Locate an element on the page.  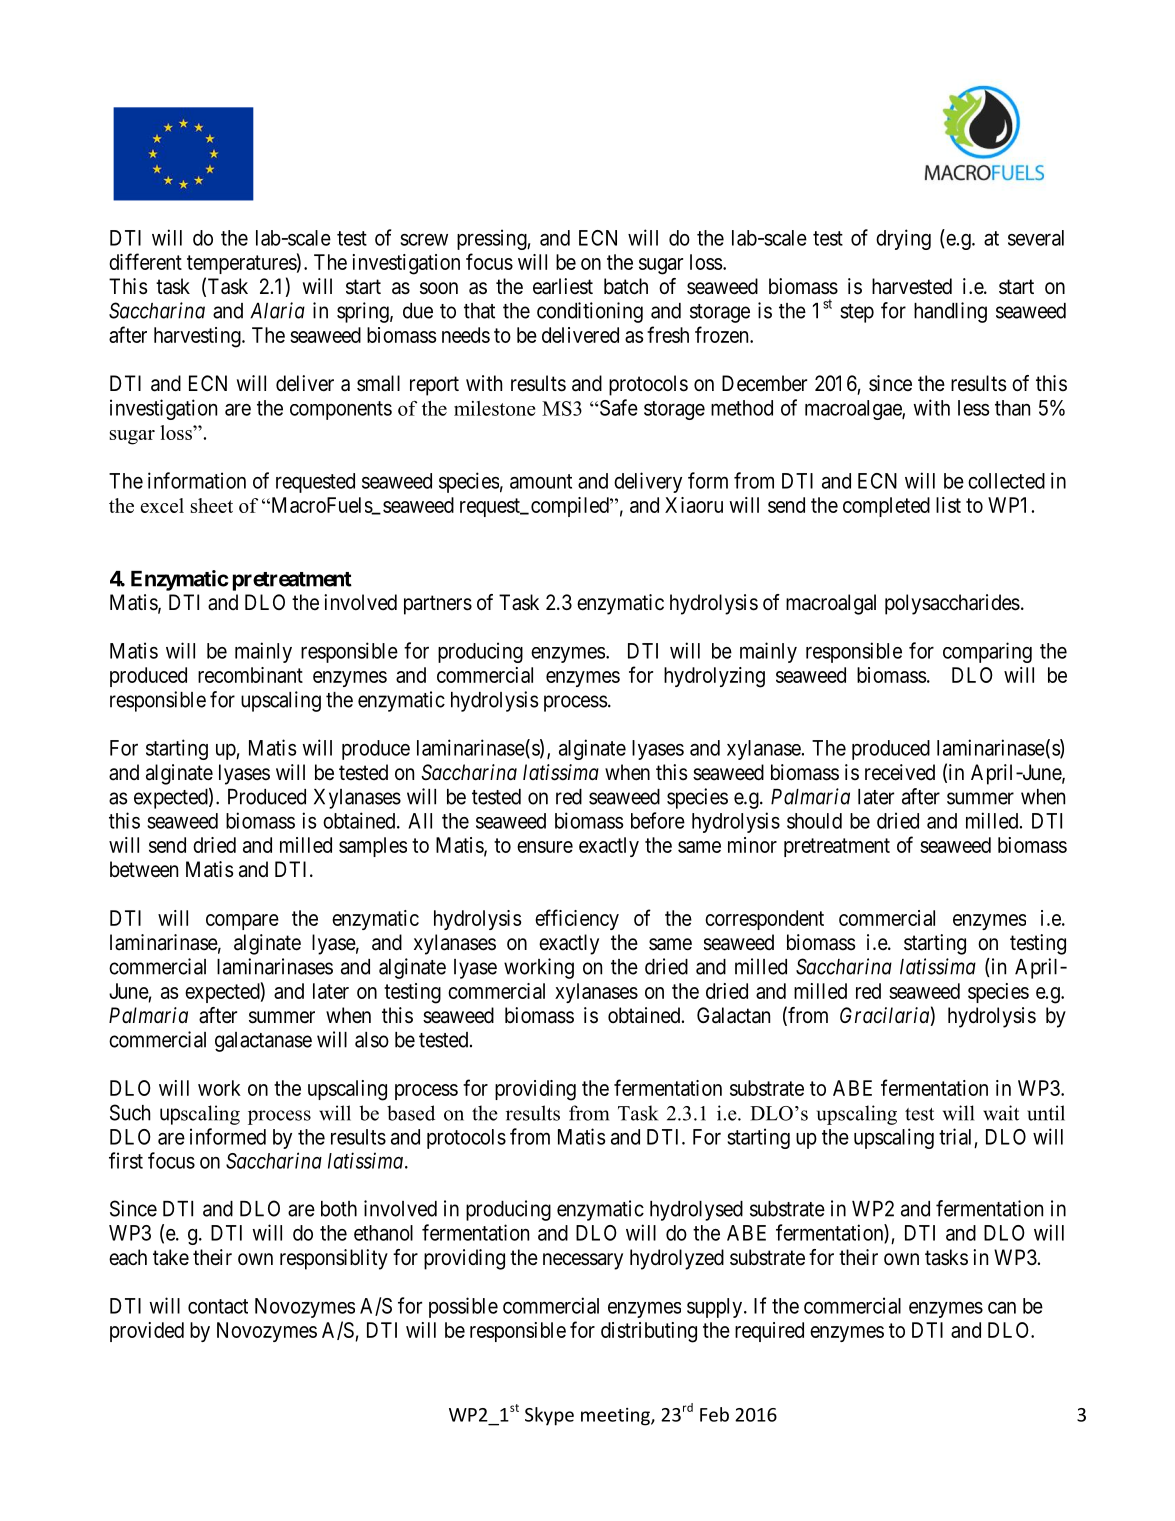
based is located at coordinates (411, 1113).
